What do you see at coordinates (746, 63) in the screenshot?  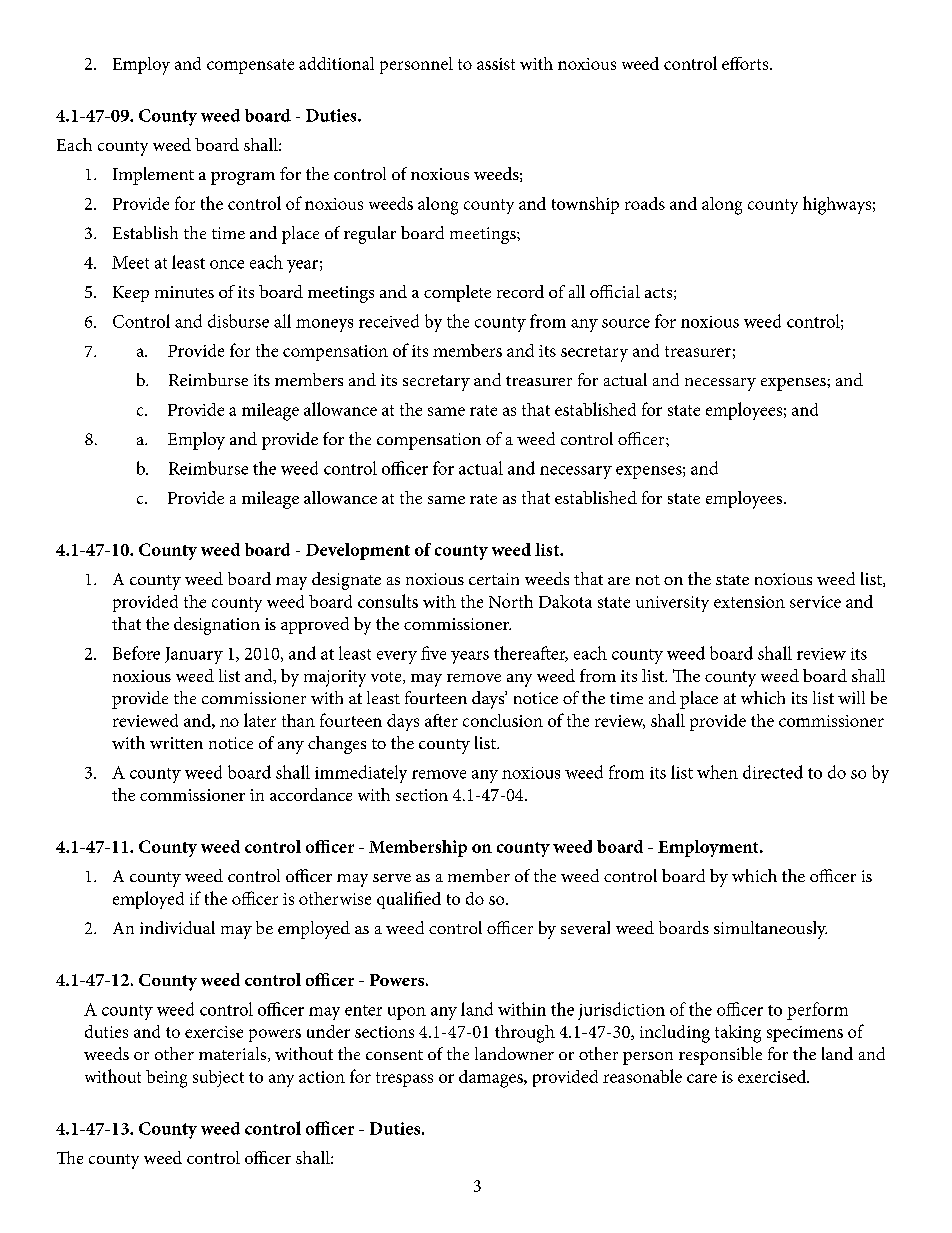 I see `efforts` at bounding box center [746, 63].
